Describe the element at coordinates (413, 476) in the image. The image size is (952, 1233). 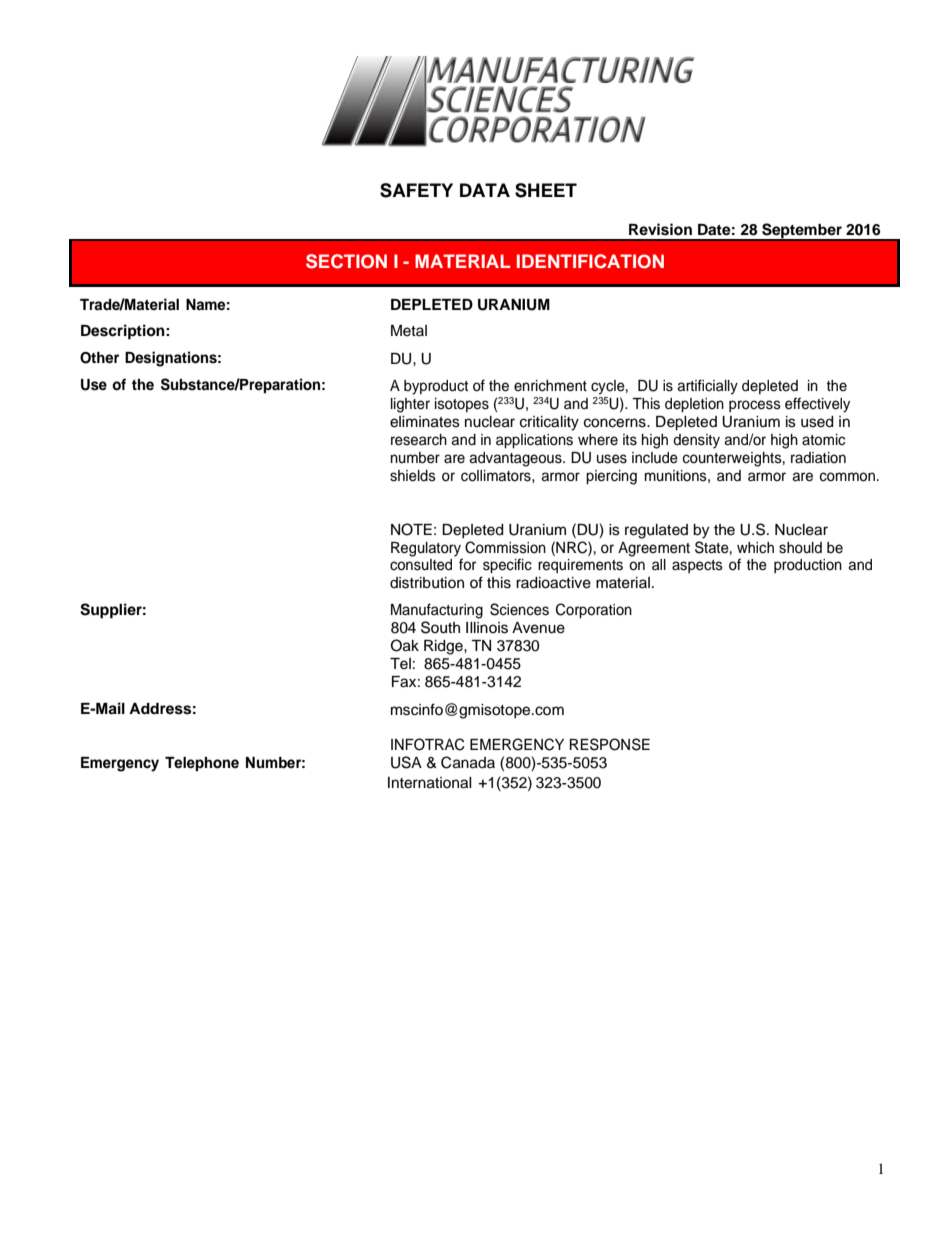
I see `shields` at that location.
